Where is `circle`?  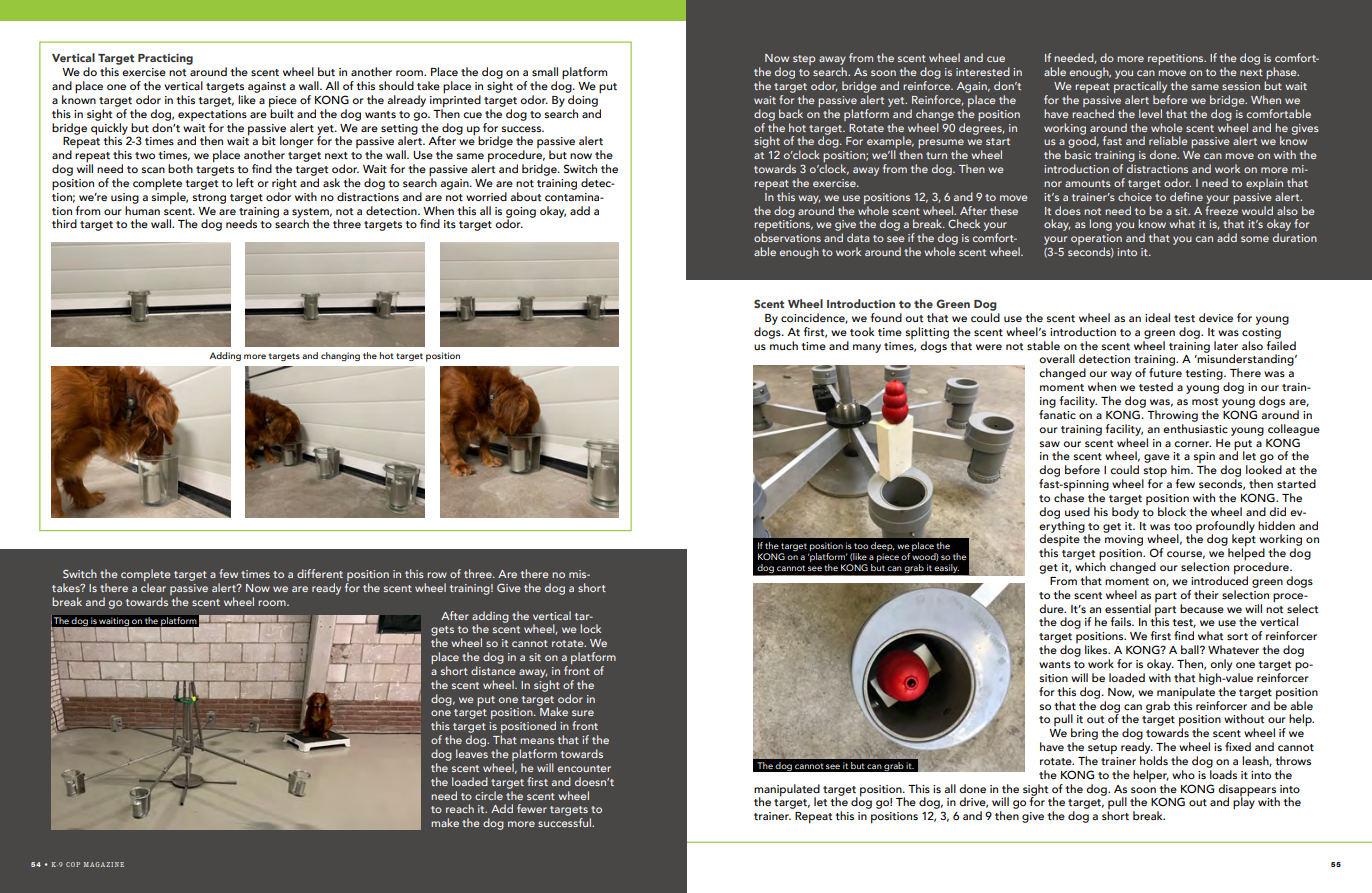
circle is located at coordinates (489, 795).
